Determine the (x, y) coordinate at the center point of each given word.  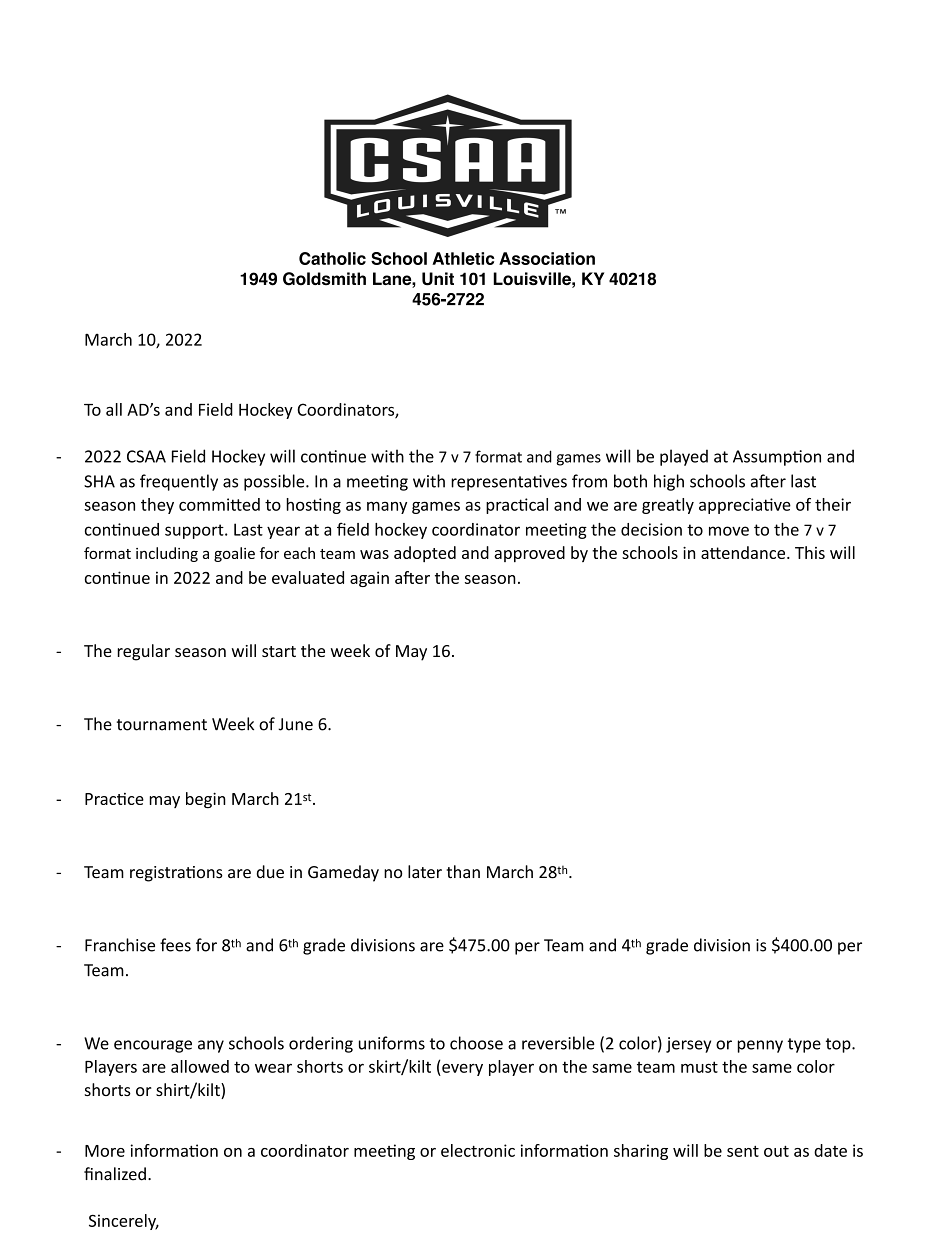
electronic (478, 1150)
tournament (162, 725)
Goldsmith (324, 279)
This (810, 552)
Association (547, 258)
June (295, 724)
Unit (438, 279)
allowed (200, 1066)
